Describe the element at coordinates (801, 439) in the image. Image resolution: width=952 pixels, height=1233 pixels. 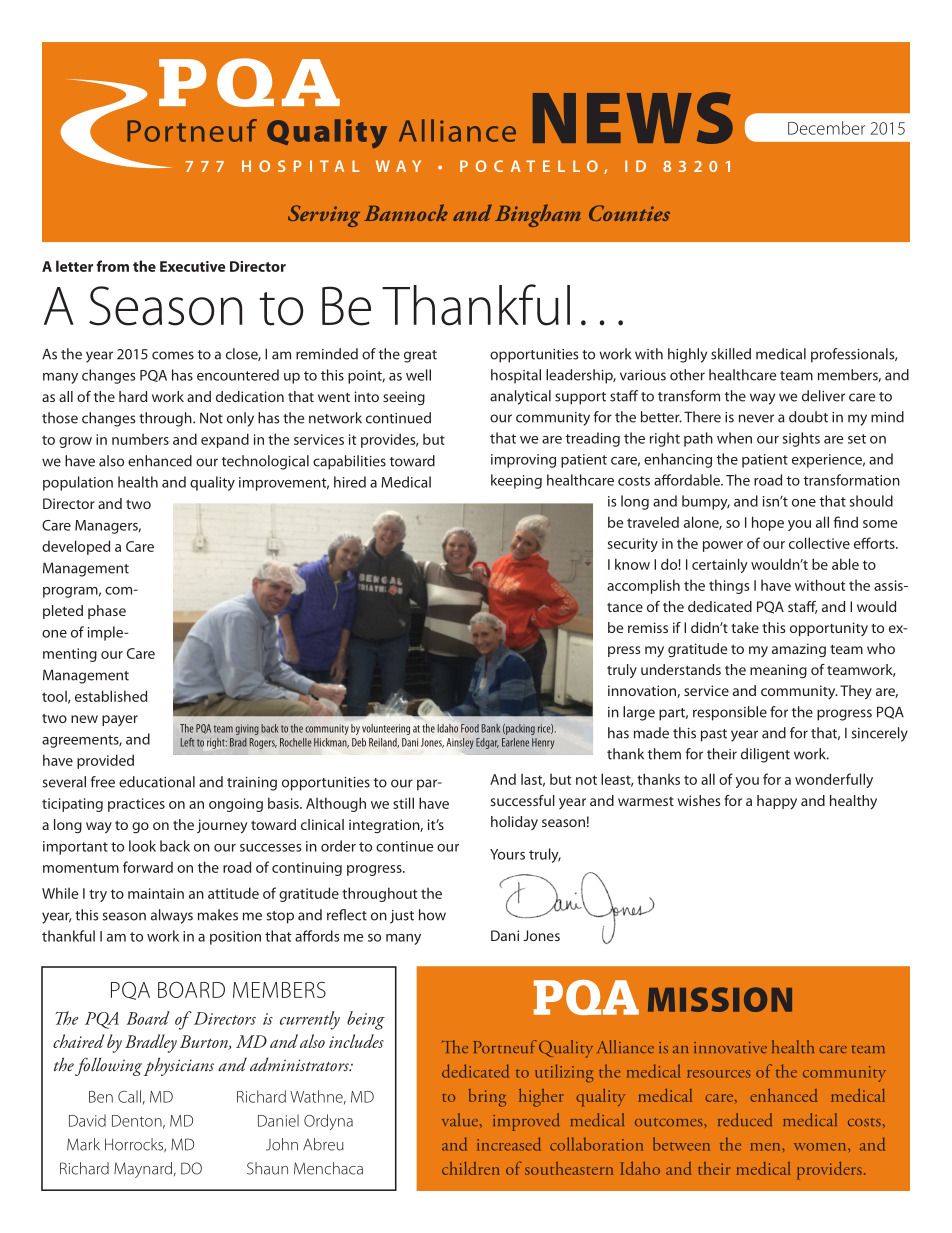
I see `sights` at that location.
